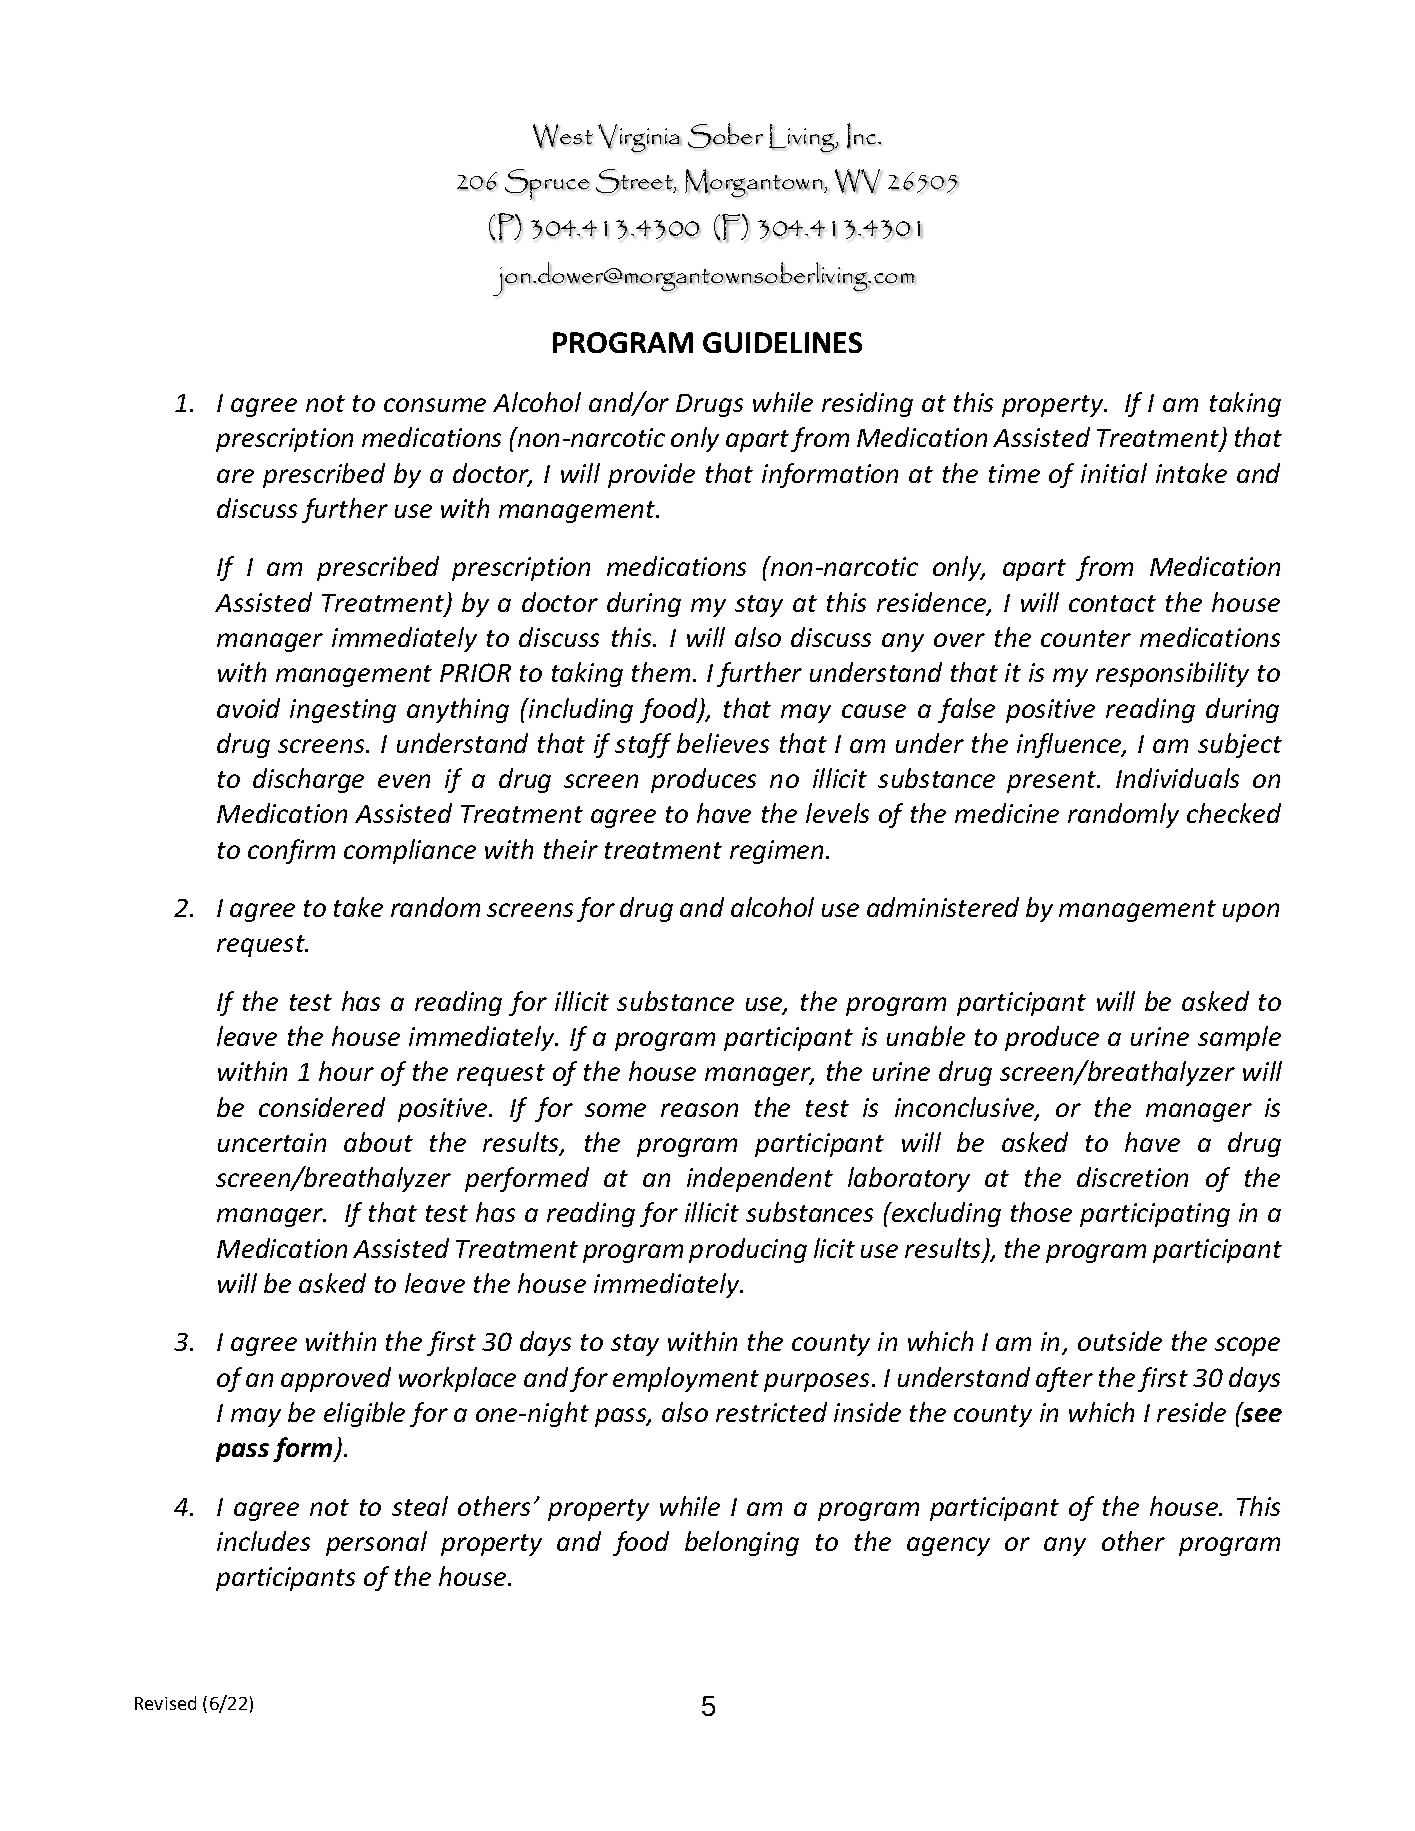 This screenshot has width=1415, height=1831. I want to click on Revised, so click(165, 1703).
